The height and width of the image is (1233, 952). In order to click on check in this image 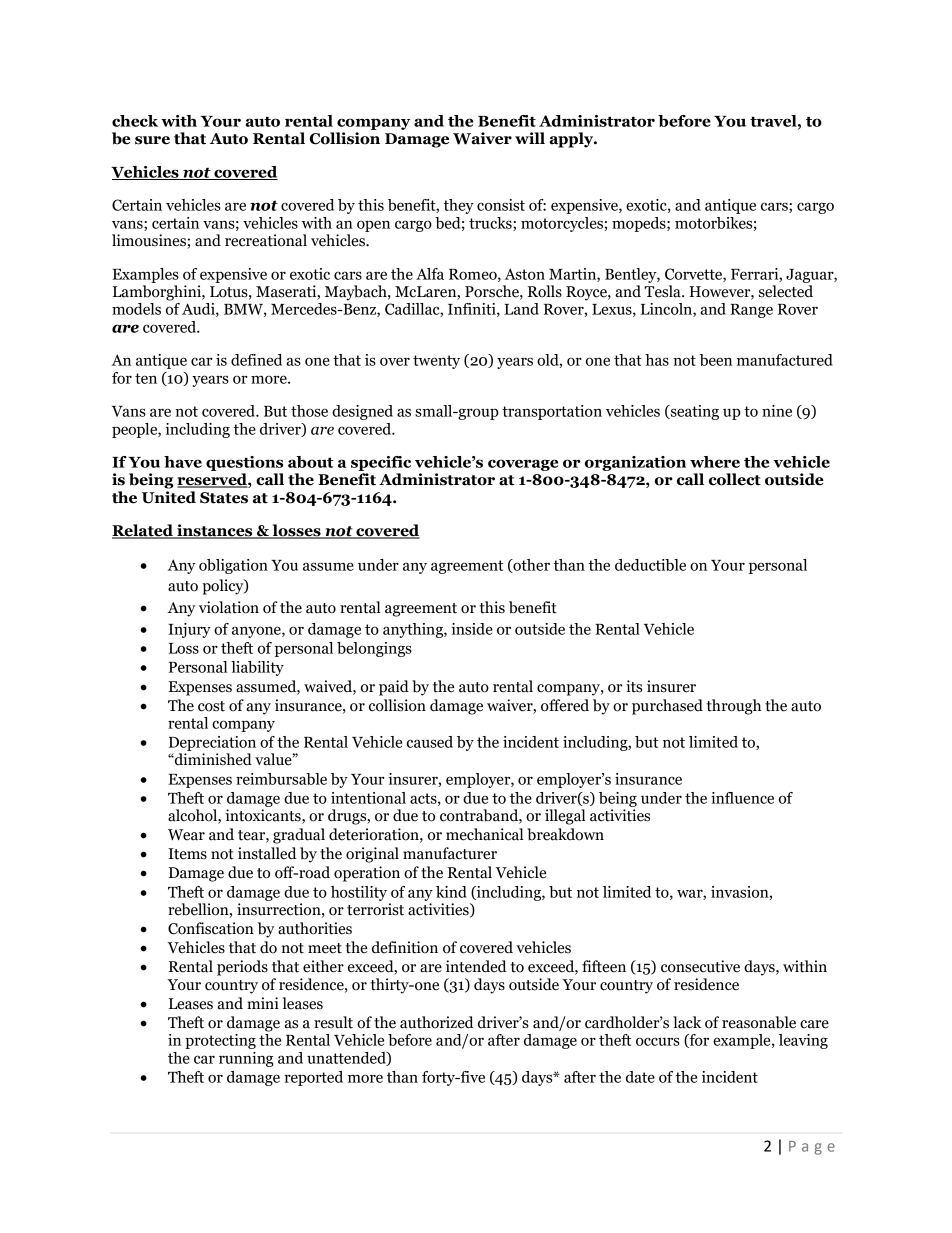, I will do `click(135, 121)`.
